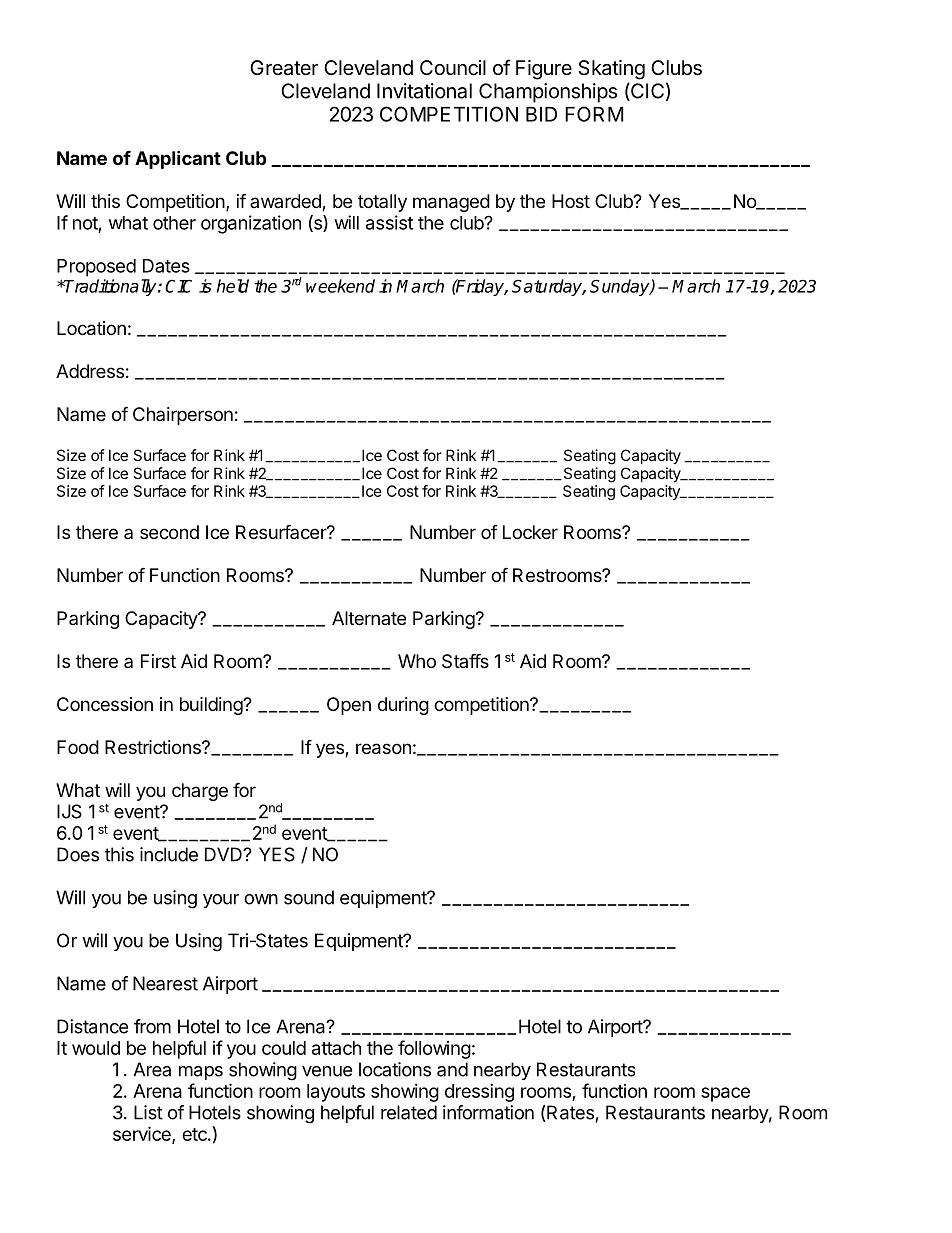  What do you see at coordinates (569, 1113) in the screenshot?
I see `Rates` at bounding box center [569, 1113].
